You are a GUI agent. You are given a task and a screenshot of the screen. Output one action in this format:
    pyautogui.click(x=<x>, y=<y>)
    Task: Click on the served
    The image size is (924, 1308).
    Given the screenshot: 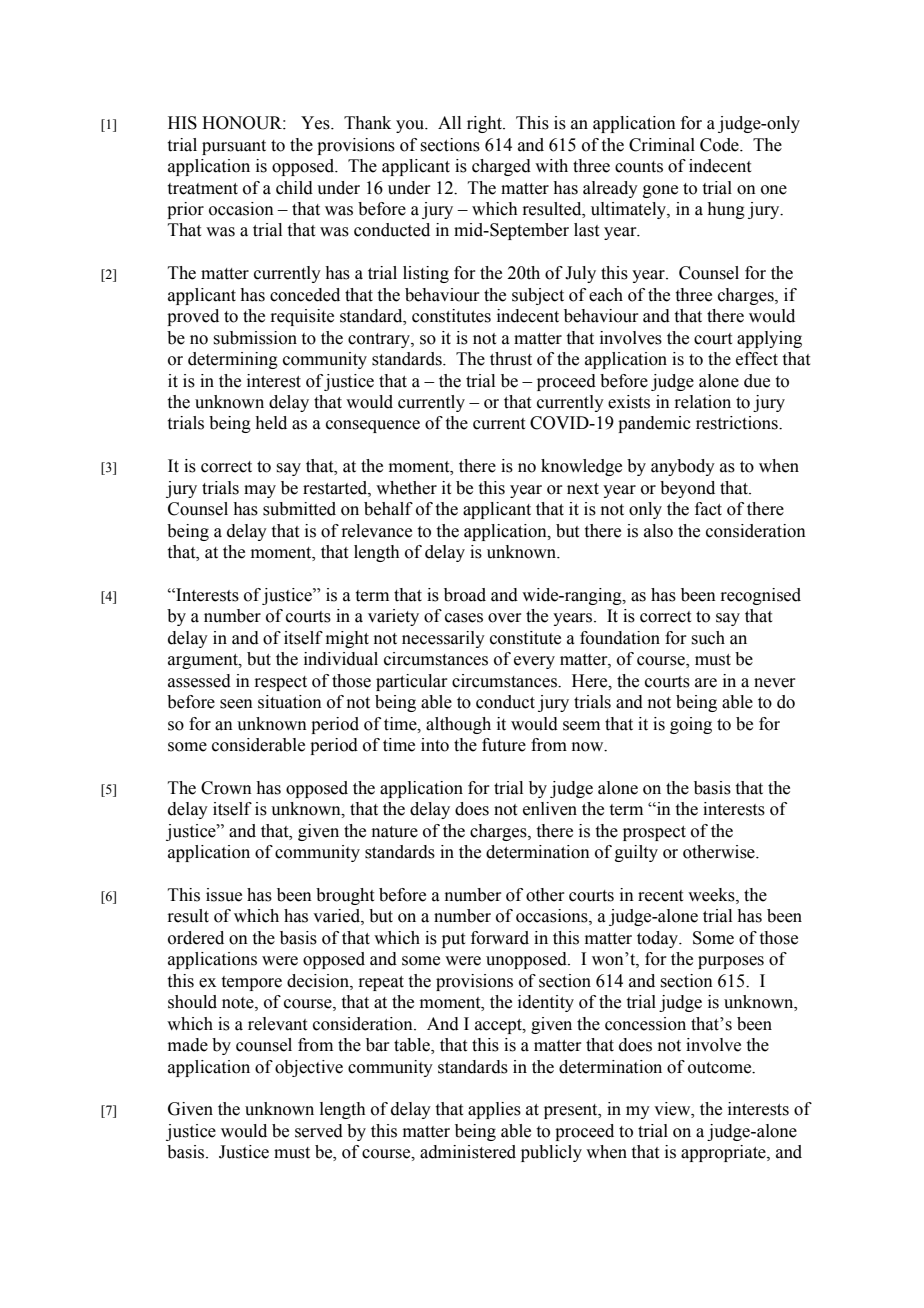 What is the action you would take?
    pyautogui.click(x=319, y=1131)
